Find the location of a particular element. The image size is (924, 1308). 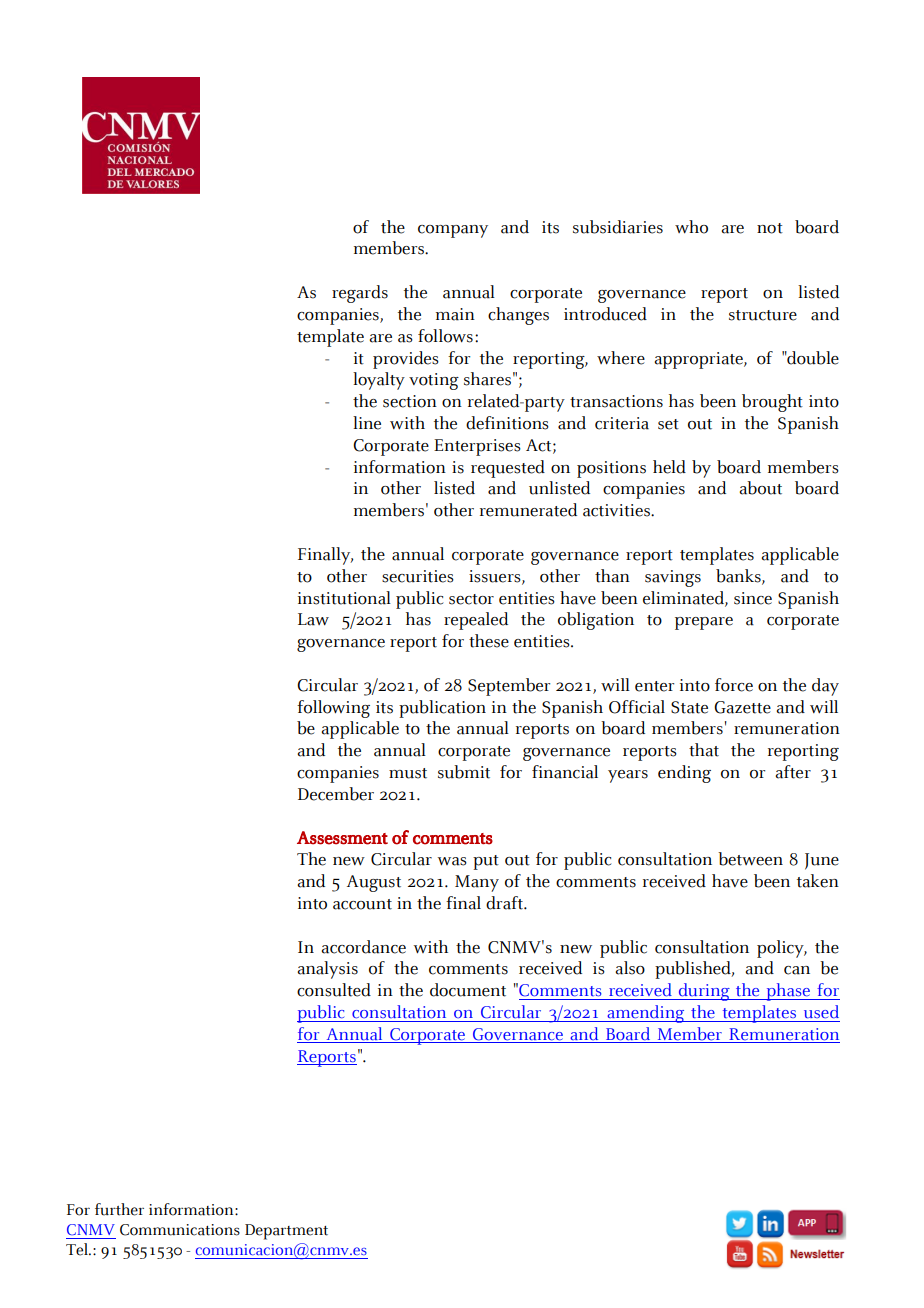

submit is located at coordinates (464, 772).
